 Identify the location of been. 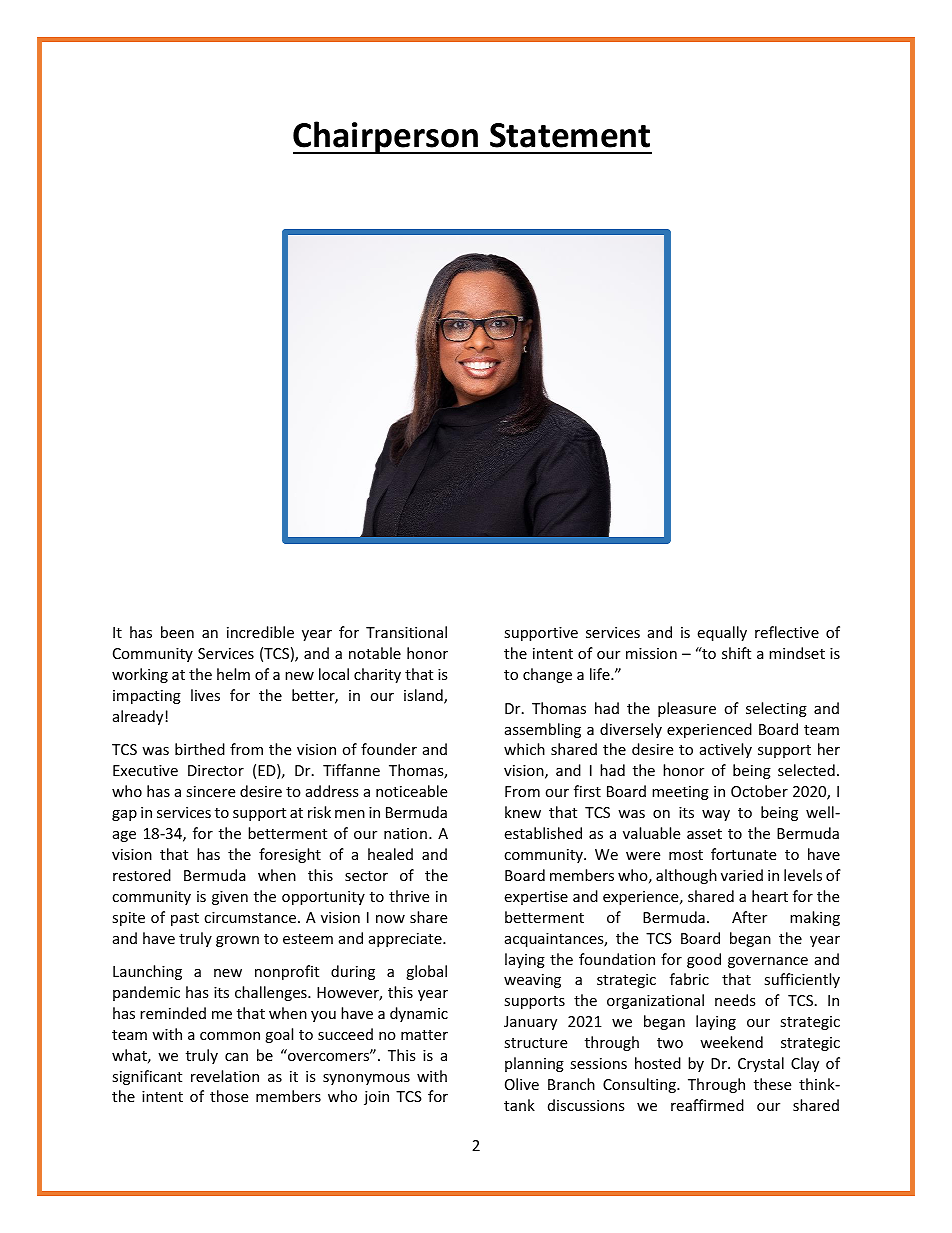
(177, 632).
